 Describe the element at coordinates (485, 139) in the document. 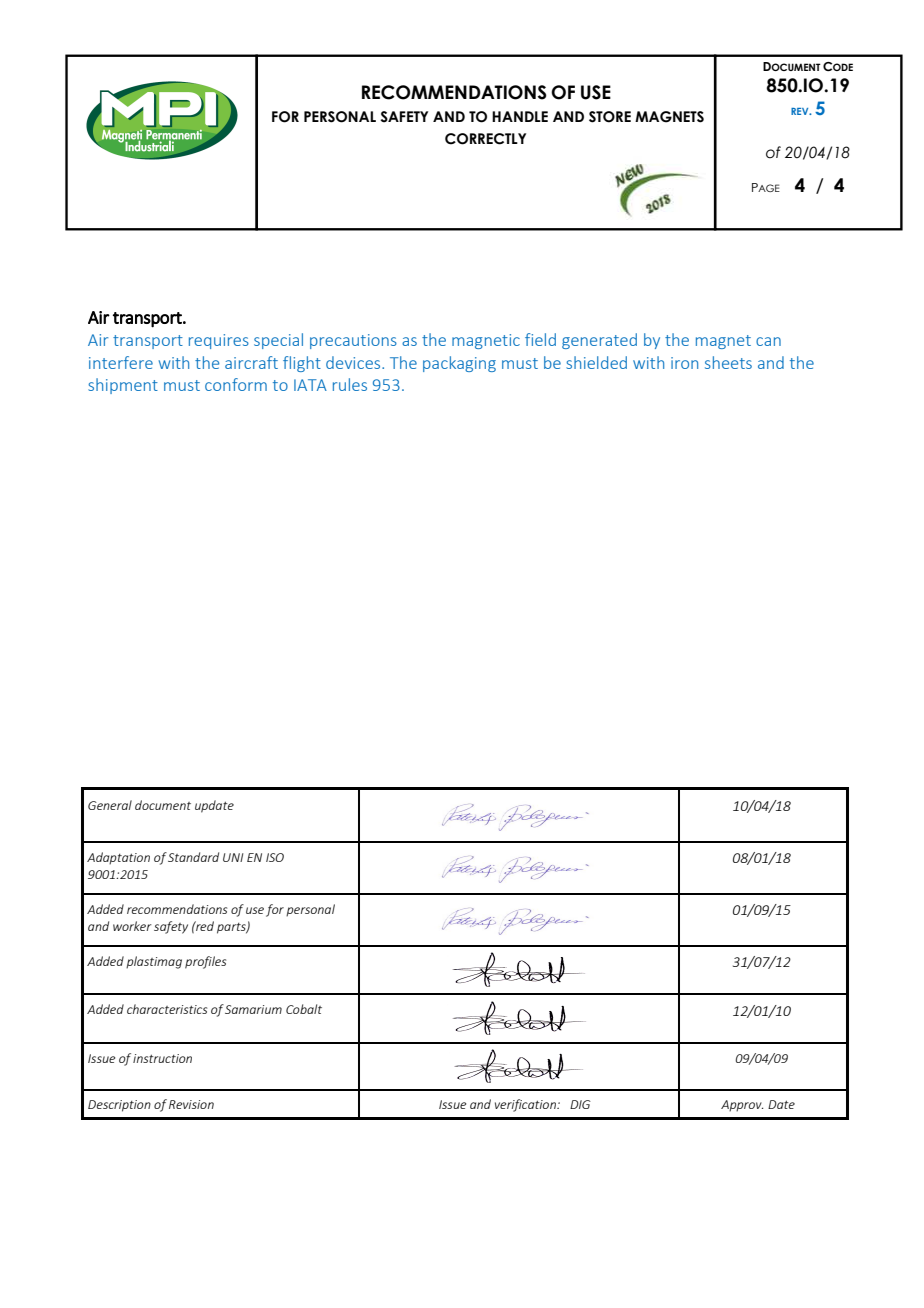

I see `CORRECTLY` at that location.
